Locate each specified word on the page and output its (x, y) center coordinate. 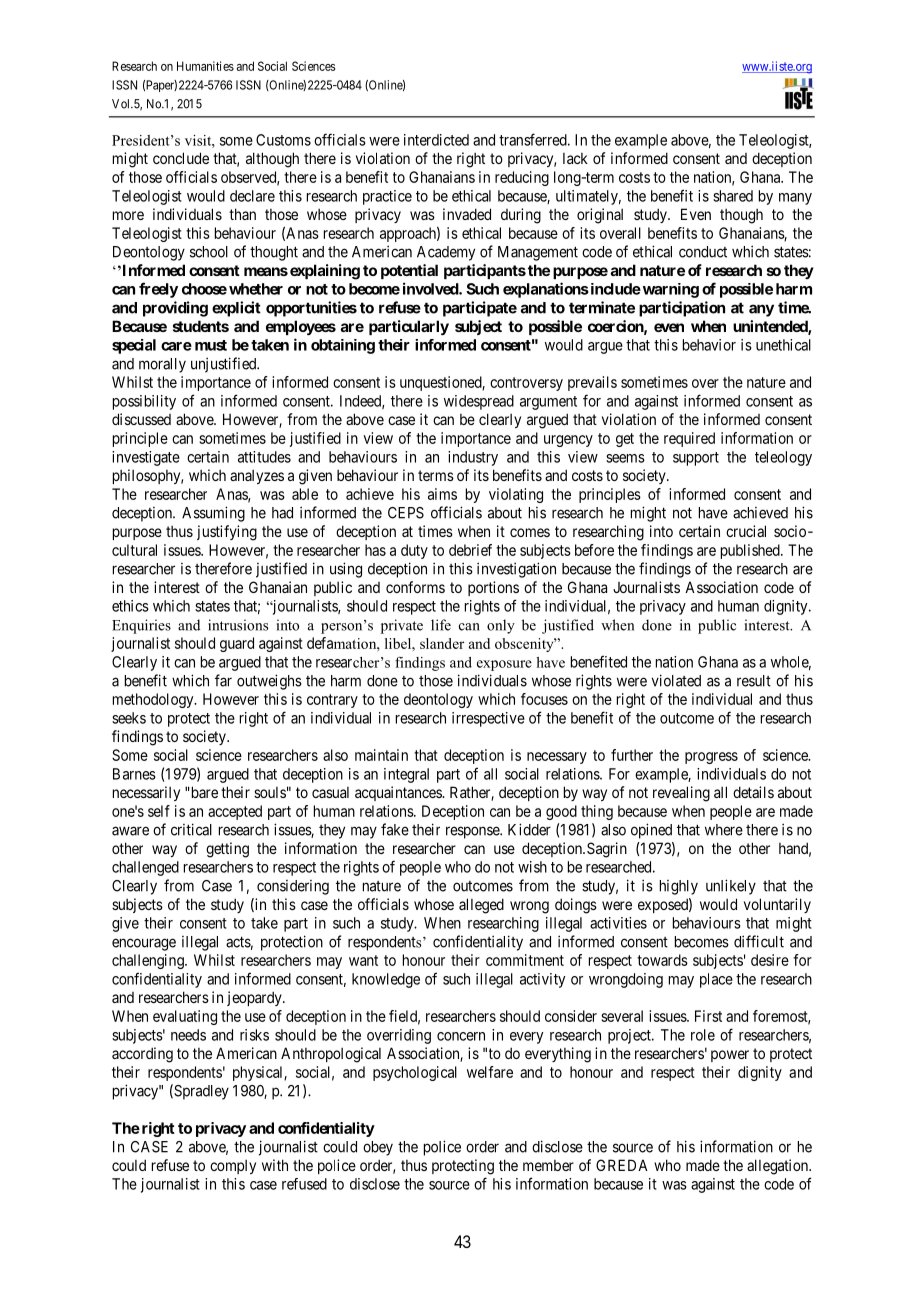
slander (442, 643)
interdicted (436, 140)
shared (733, 196)
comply (233, 1167)
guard (237, 644)
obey (378, 1148)
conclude (181, 158)
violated (676, 680)
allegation (778, 1167)
